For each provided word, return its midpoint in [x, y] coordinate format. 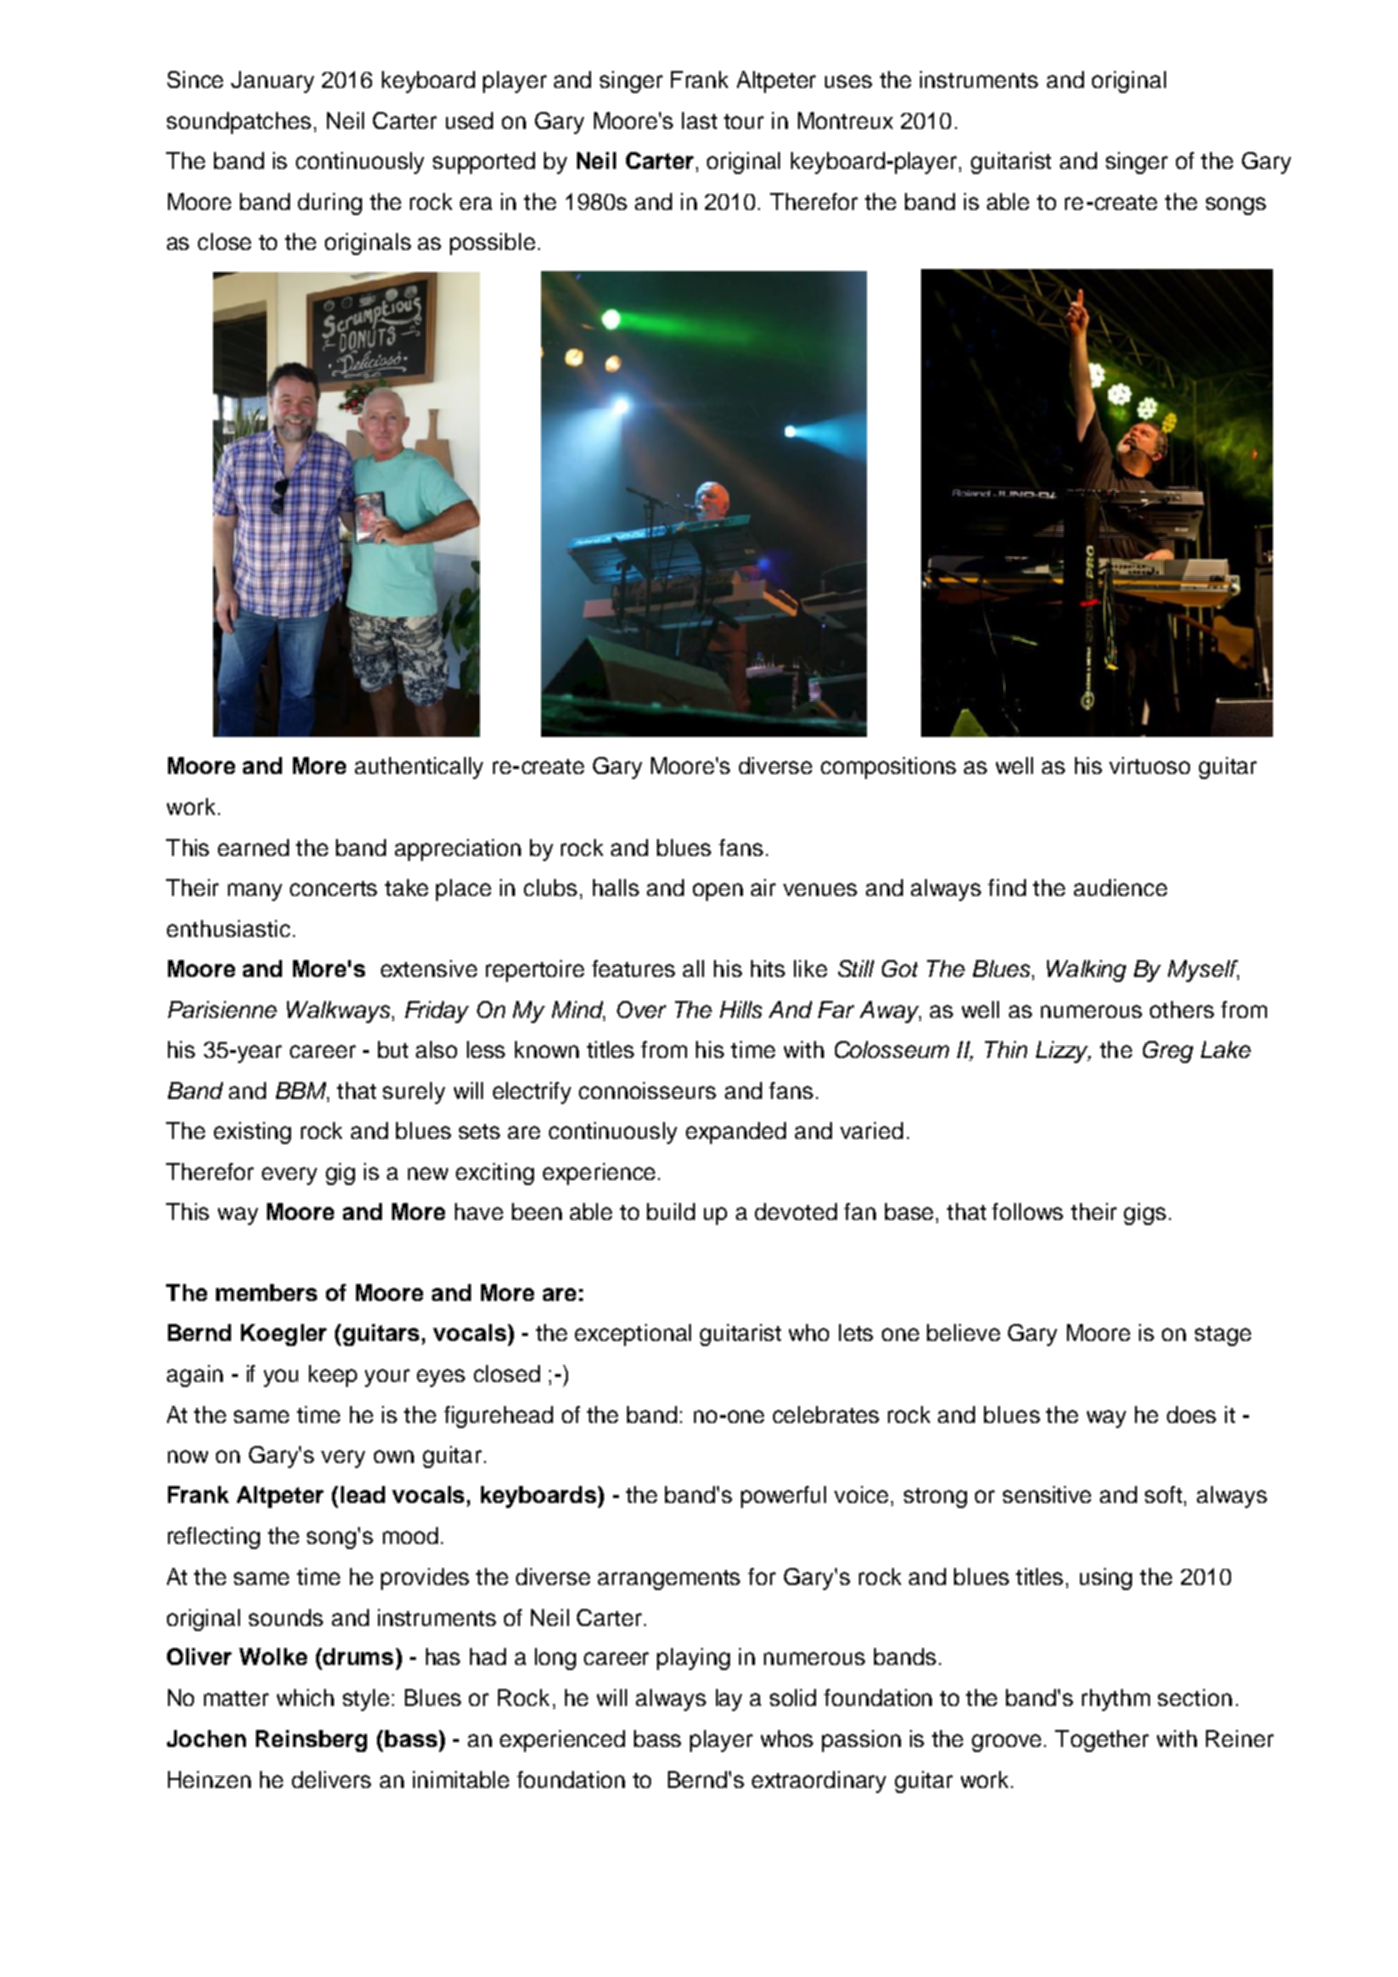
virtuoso [1149, 765]
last [699, 120]
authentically [419, 768]
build [671, 1211]
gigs [1145, 1214]
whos [787, 1738]
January [272, 82]
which [305, 1697]
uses [848, 81]
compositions [888, 768]
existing [252, 1133]
